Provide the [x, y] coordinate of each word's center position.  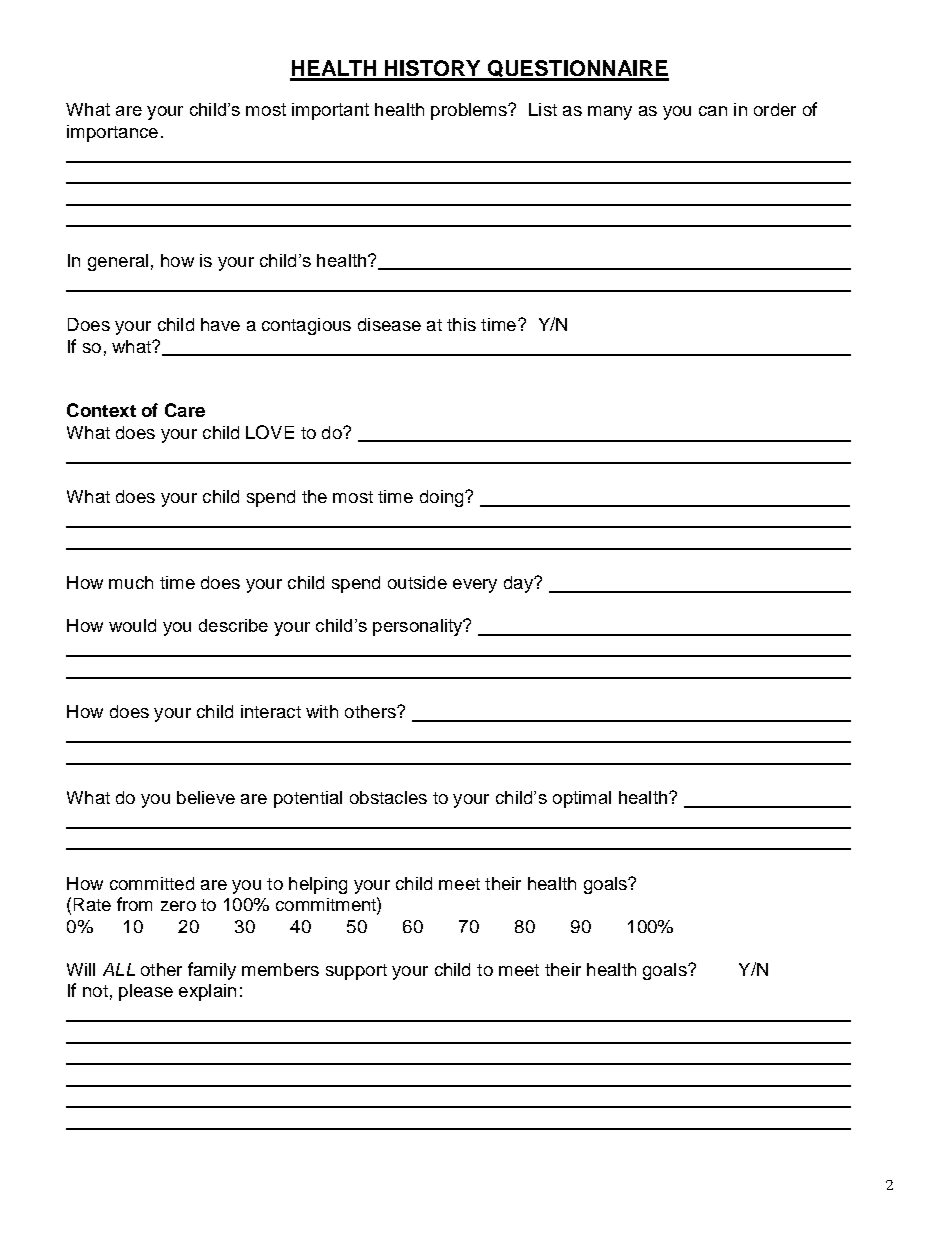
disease [389, 324]
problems [470, 111]
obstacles [388, 797]
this [461, 324]
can [713, 111]
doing [443, 498]
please [146, 992]
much [131, 582]
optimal [582, 799]
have [220, 324]
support [356, 972]
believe [206, 797]
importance [112, 133]
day [519, 584]
